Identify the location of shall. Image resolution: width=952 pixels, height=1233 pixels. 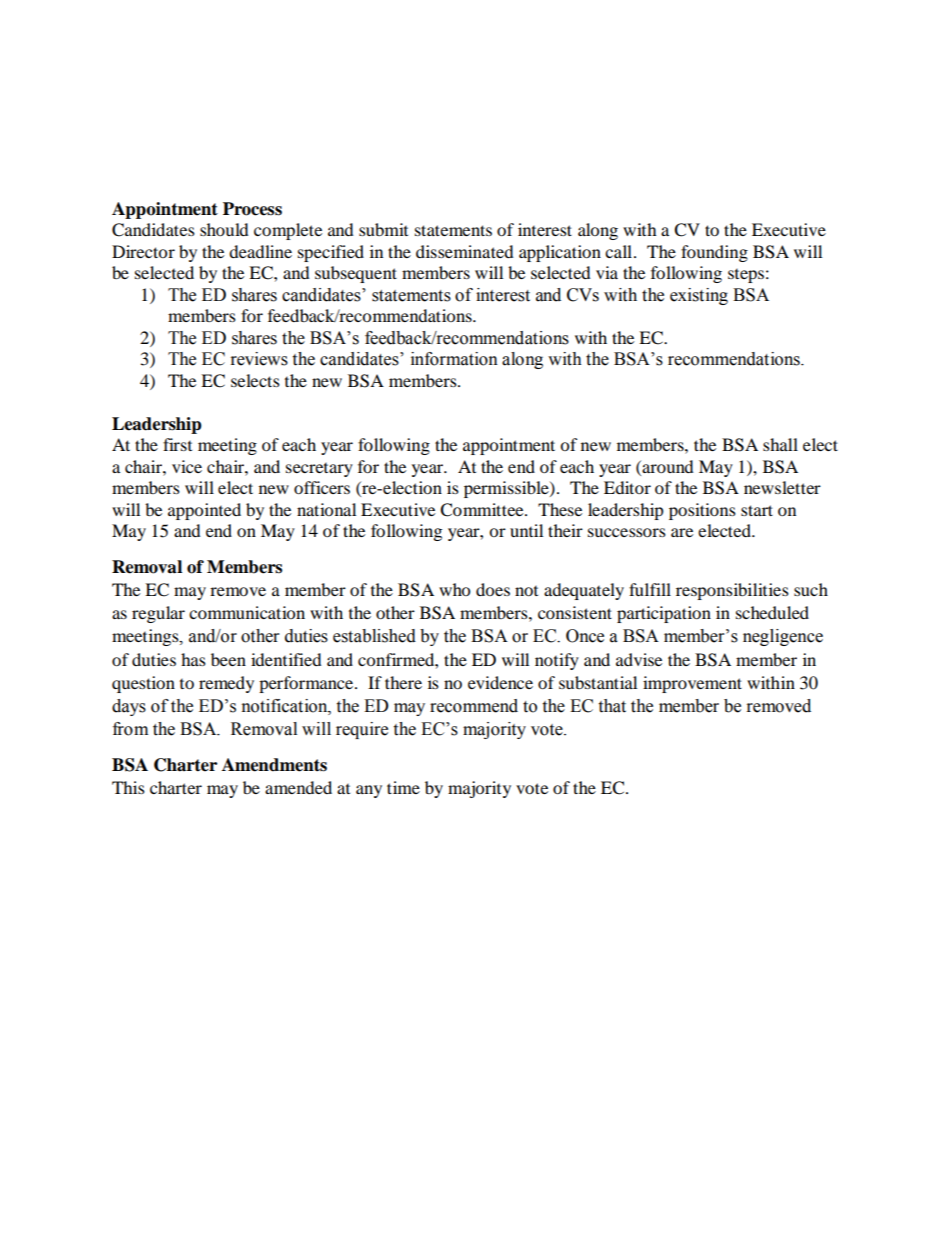
(780, 444).
